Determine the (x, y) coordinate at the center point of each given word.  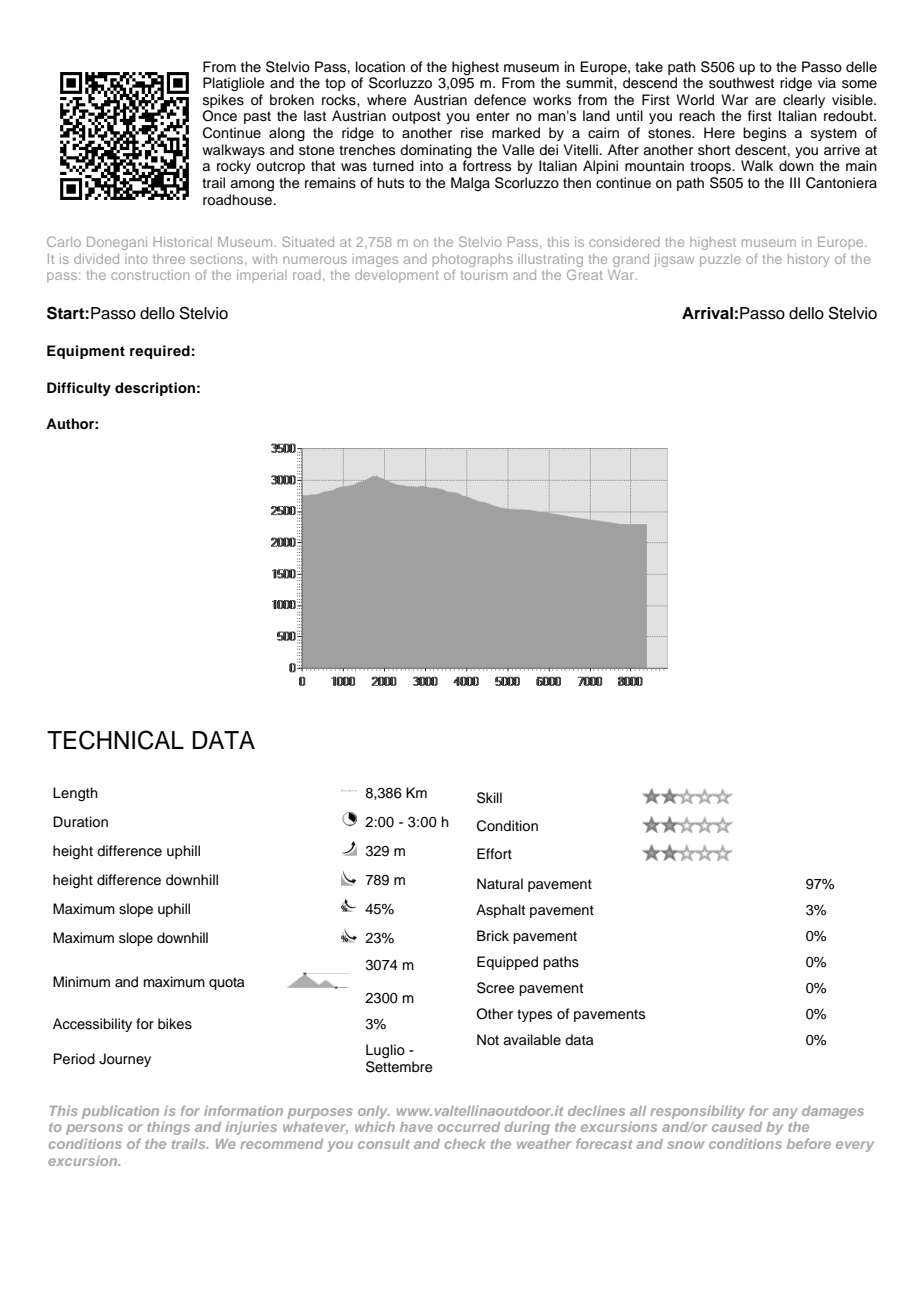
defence (500, 100)
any (785, 1113)
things (168, 1128)
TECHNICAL (115, 740)
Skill (489, 798)
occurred (469, 1127)
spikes (223, 101)
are (765, 101)
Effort (494, 854)
